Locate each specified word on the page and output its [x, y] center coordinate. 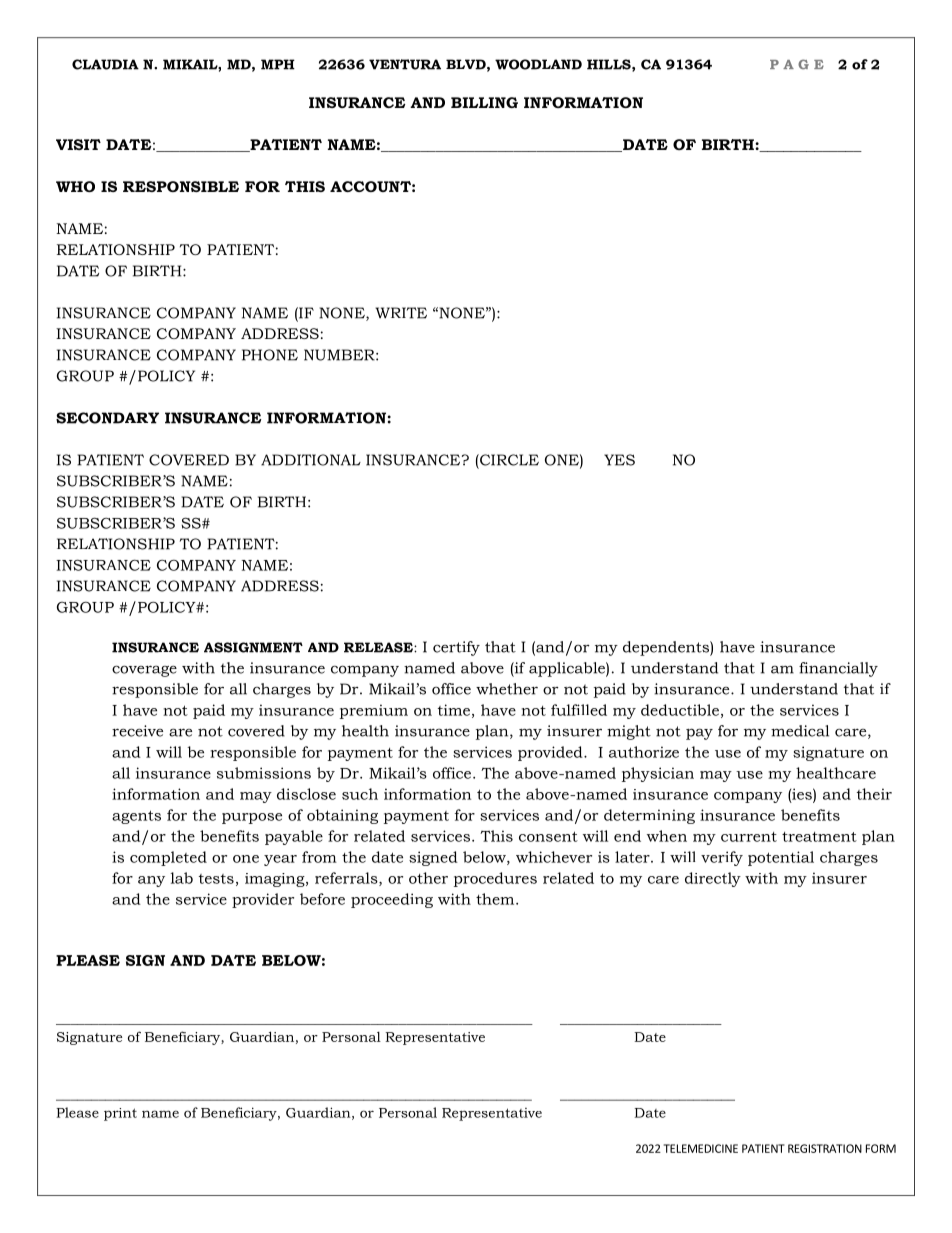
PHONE [270, 355]
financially [838, 669]
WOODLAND [538, 64]
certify [456, 648]
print [120, 1114]
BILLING [484, 102]
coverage [144, 671]
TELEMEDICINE [701, 1148]
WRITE [401, 313]
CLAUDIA [105, 64]
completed [168, 858]
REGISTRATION [825, 1148]
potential [781, 858]
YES [619, 460]
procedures [495, 879]
